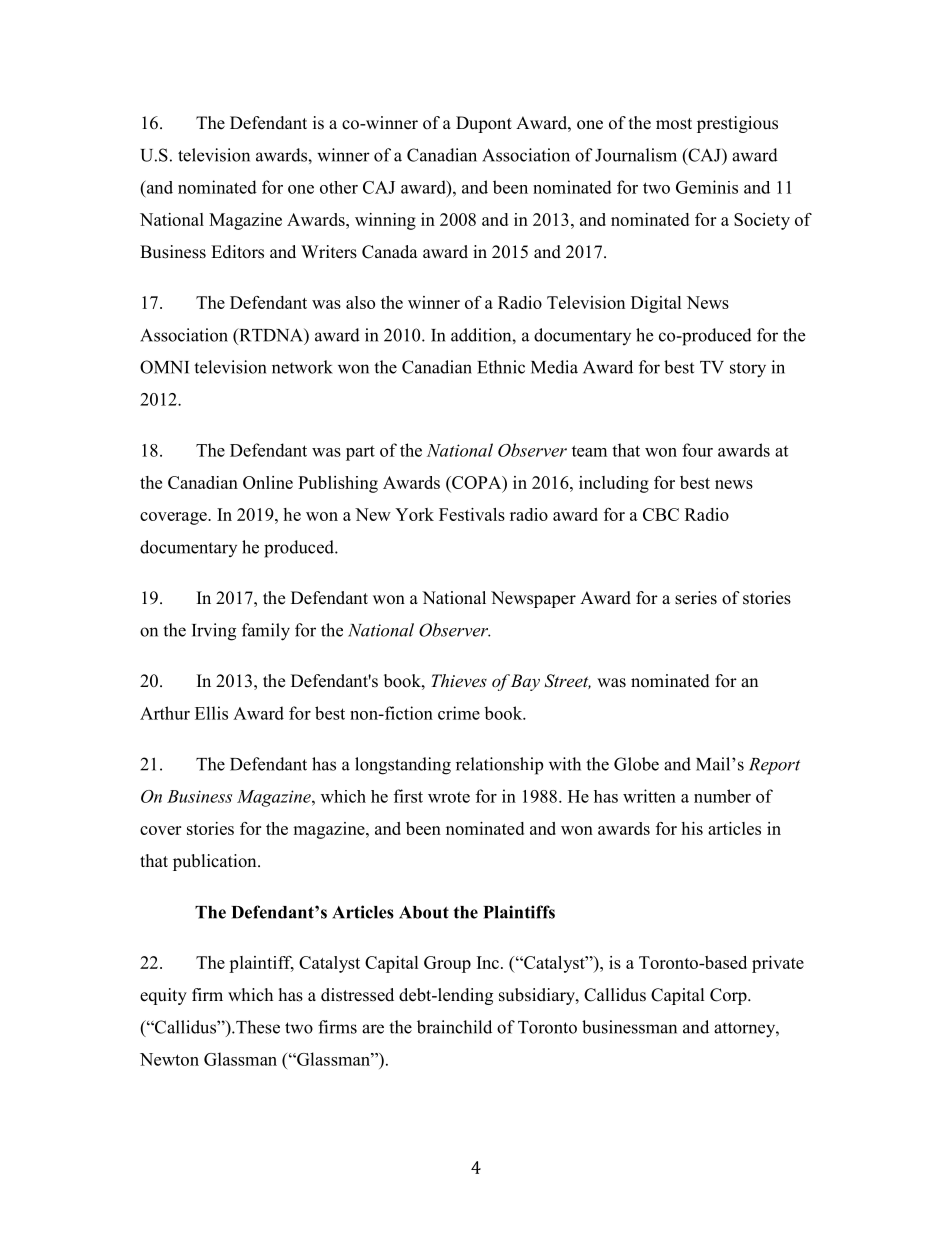 This screenshot has width=952, height=1233. I want to click on COPA, so click(477, 482).
